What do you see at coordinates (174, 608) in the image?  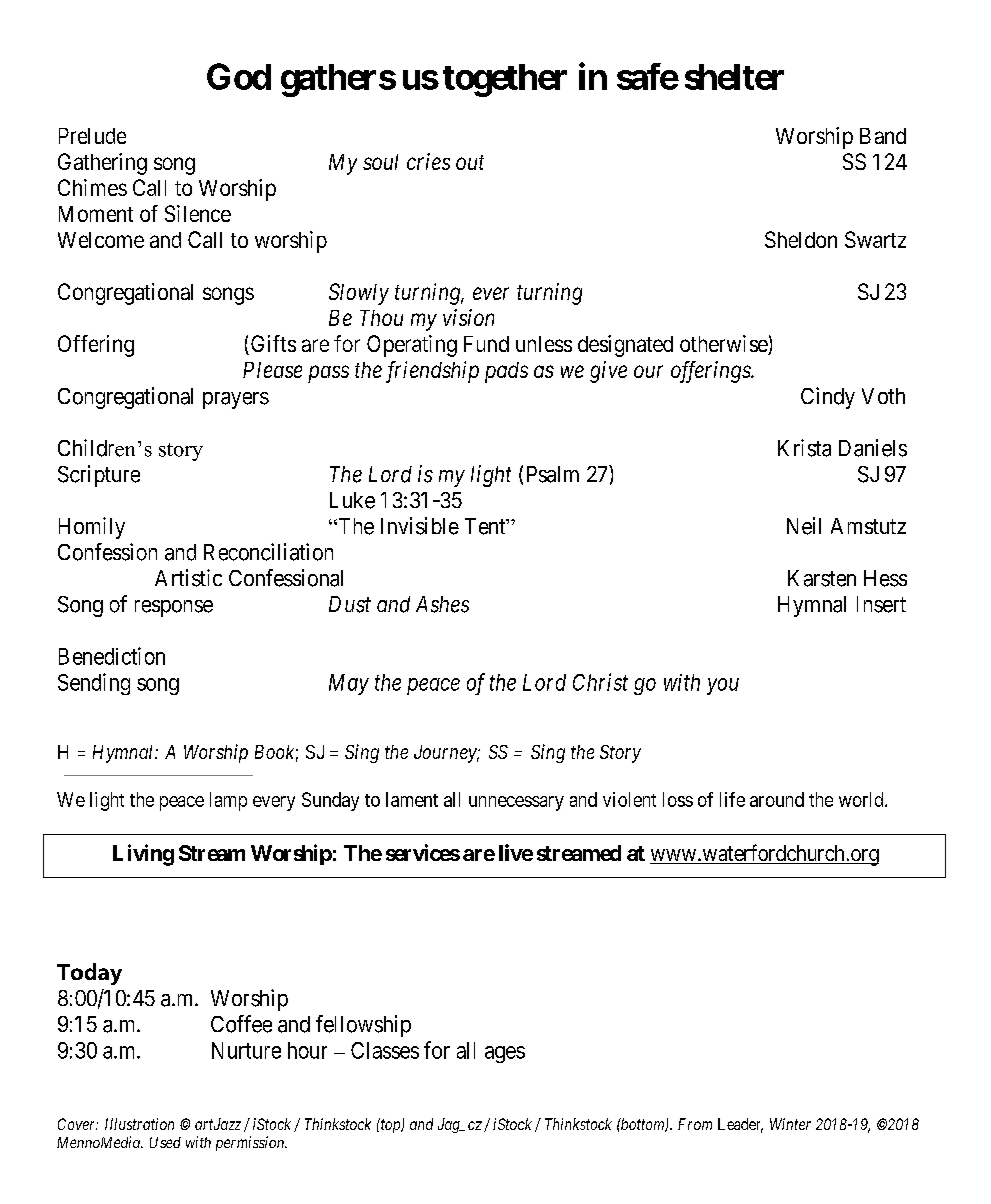 I see `response` at bounding box center [174, 608].
